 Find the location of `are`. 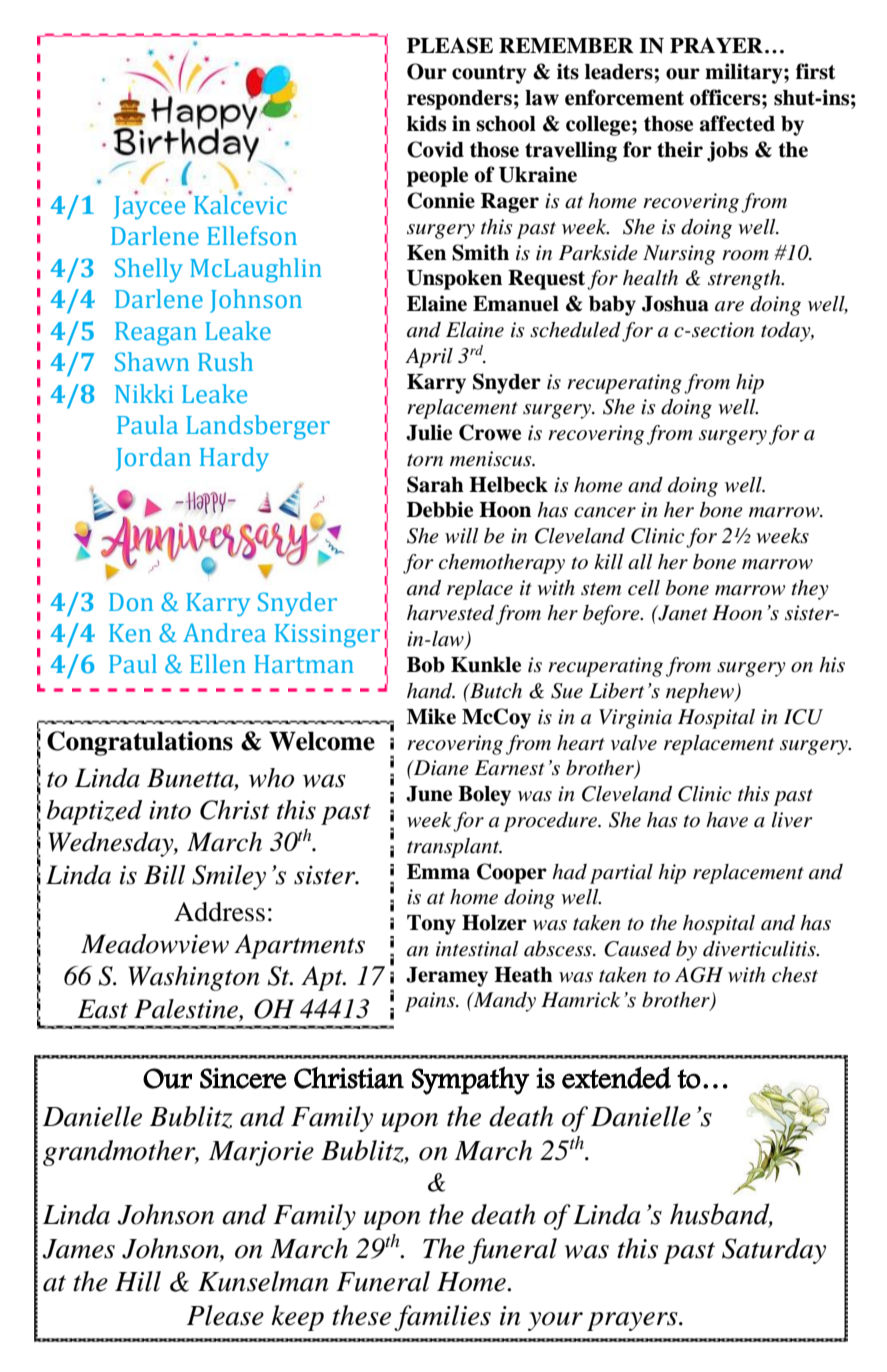

are is located at coordinates (729, 306).
